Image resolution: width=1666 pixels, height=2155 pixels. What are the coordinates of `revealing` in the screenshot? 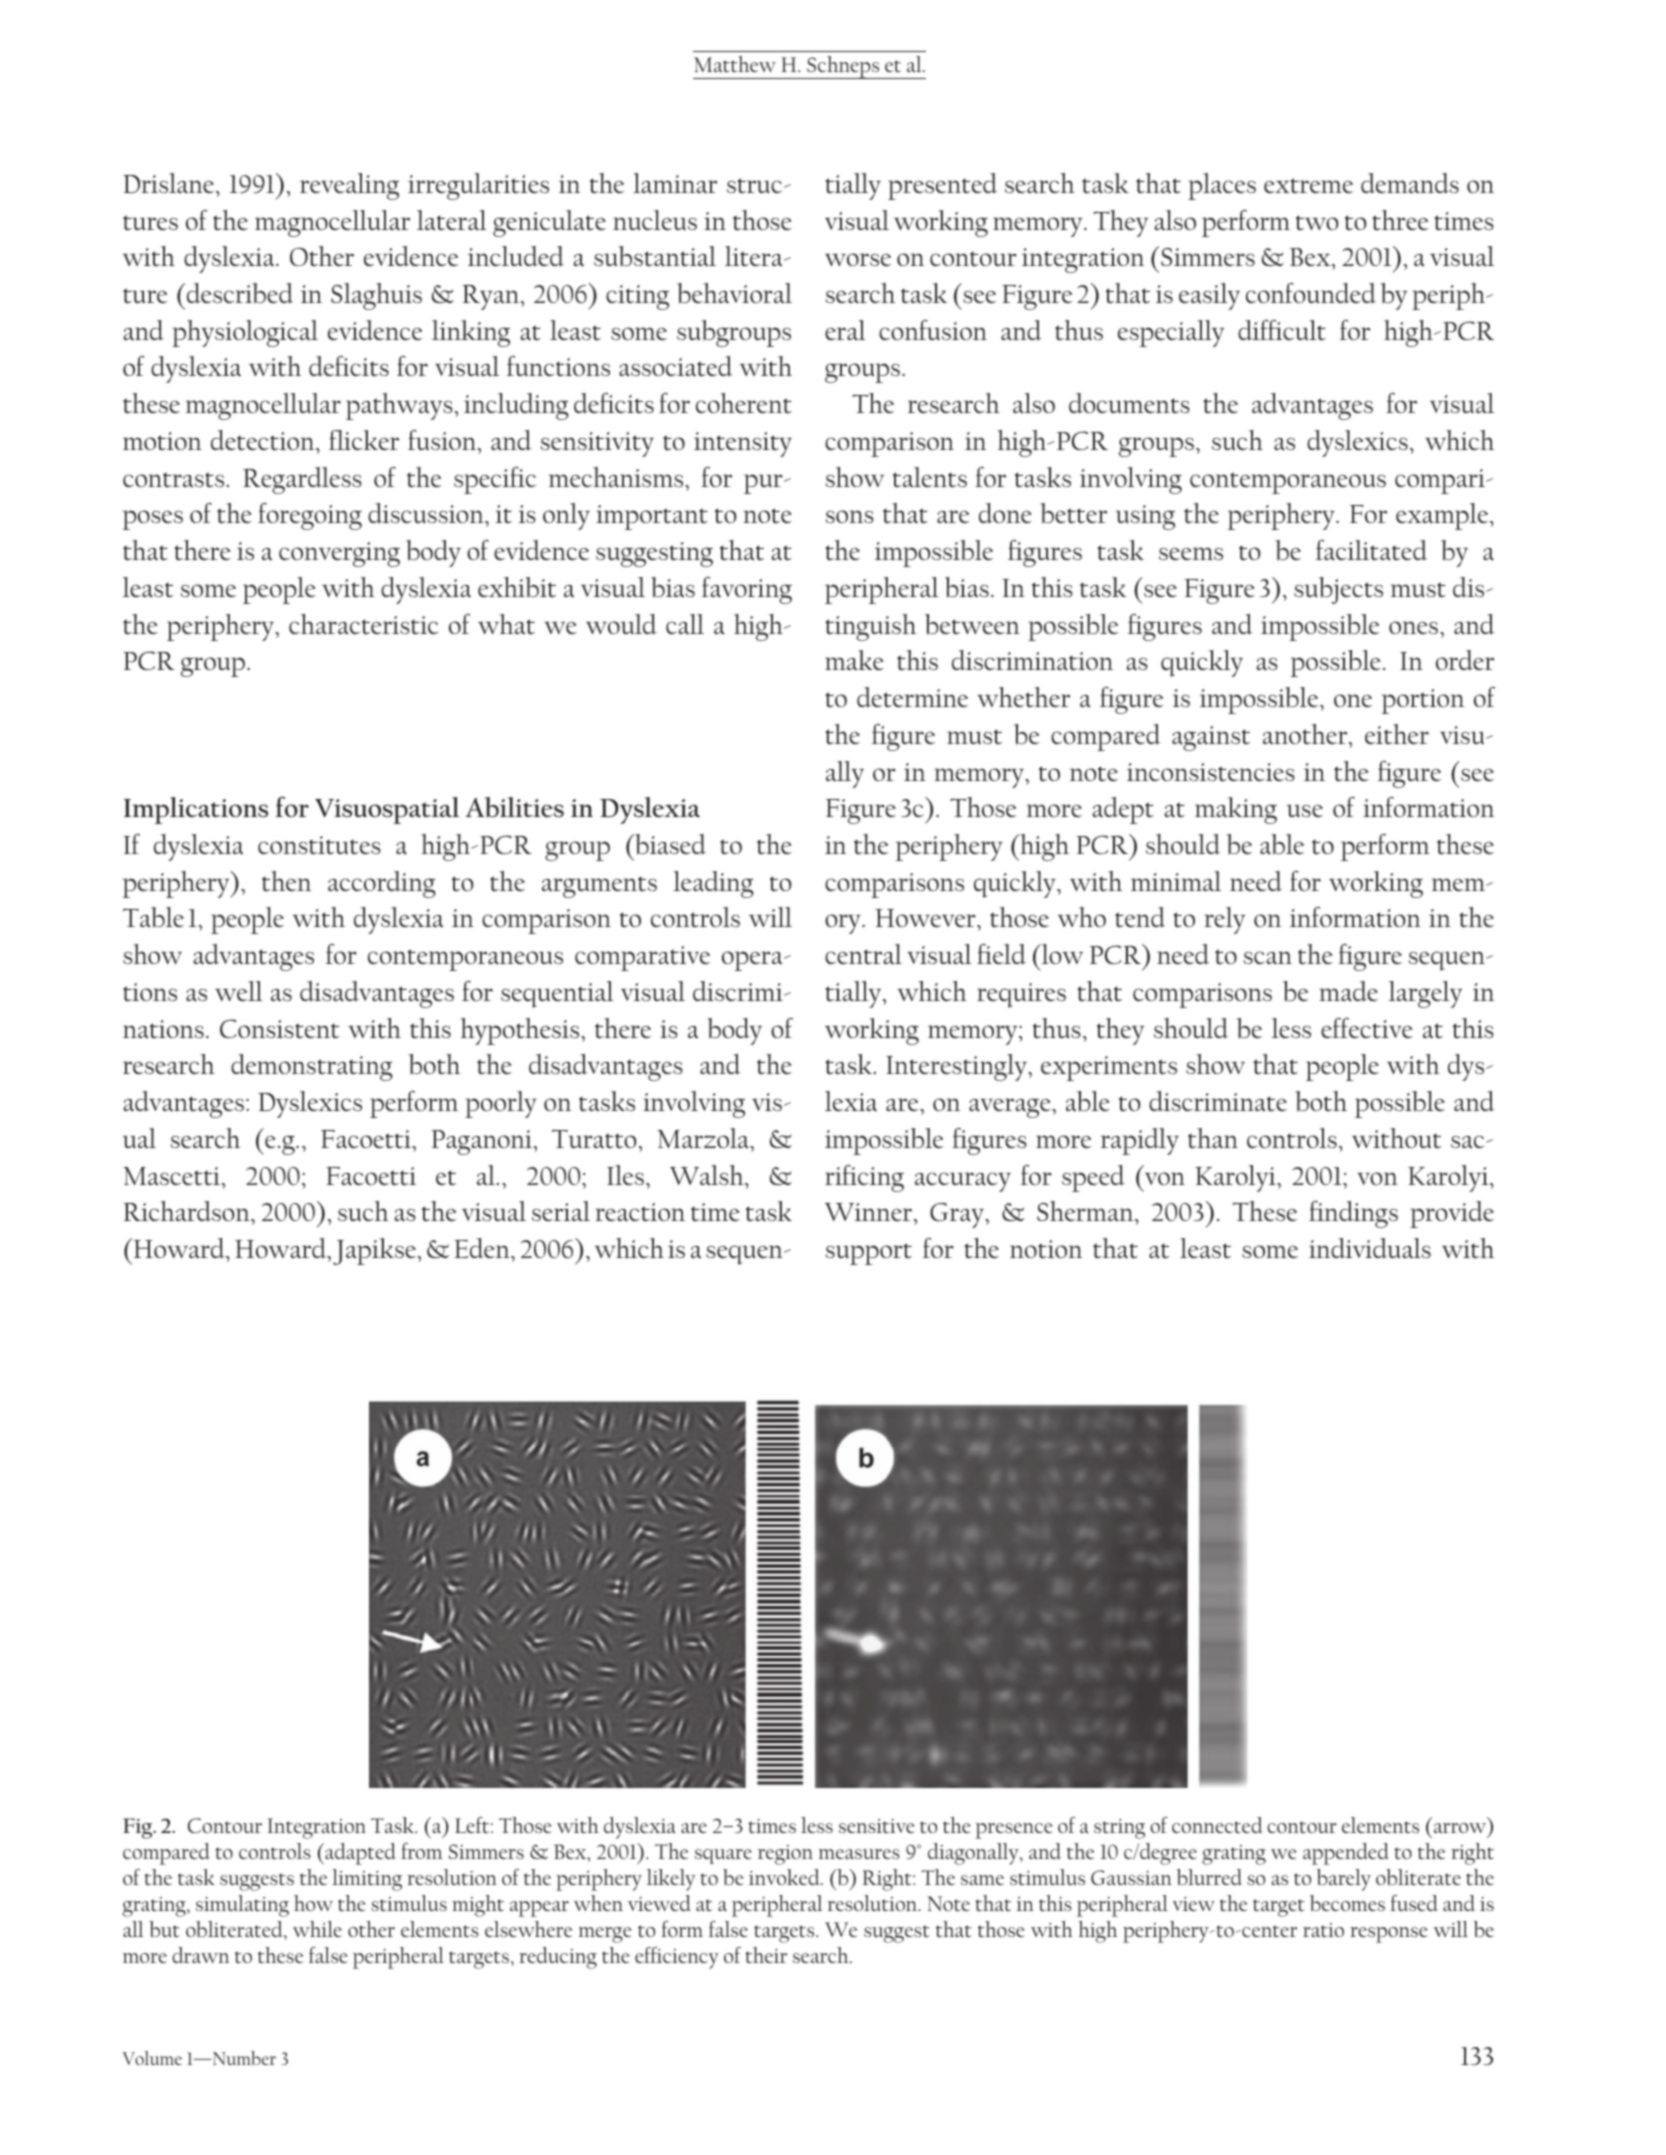 It's located at (349, 186).
